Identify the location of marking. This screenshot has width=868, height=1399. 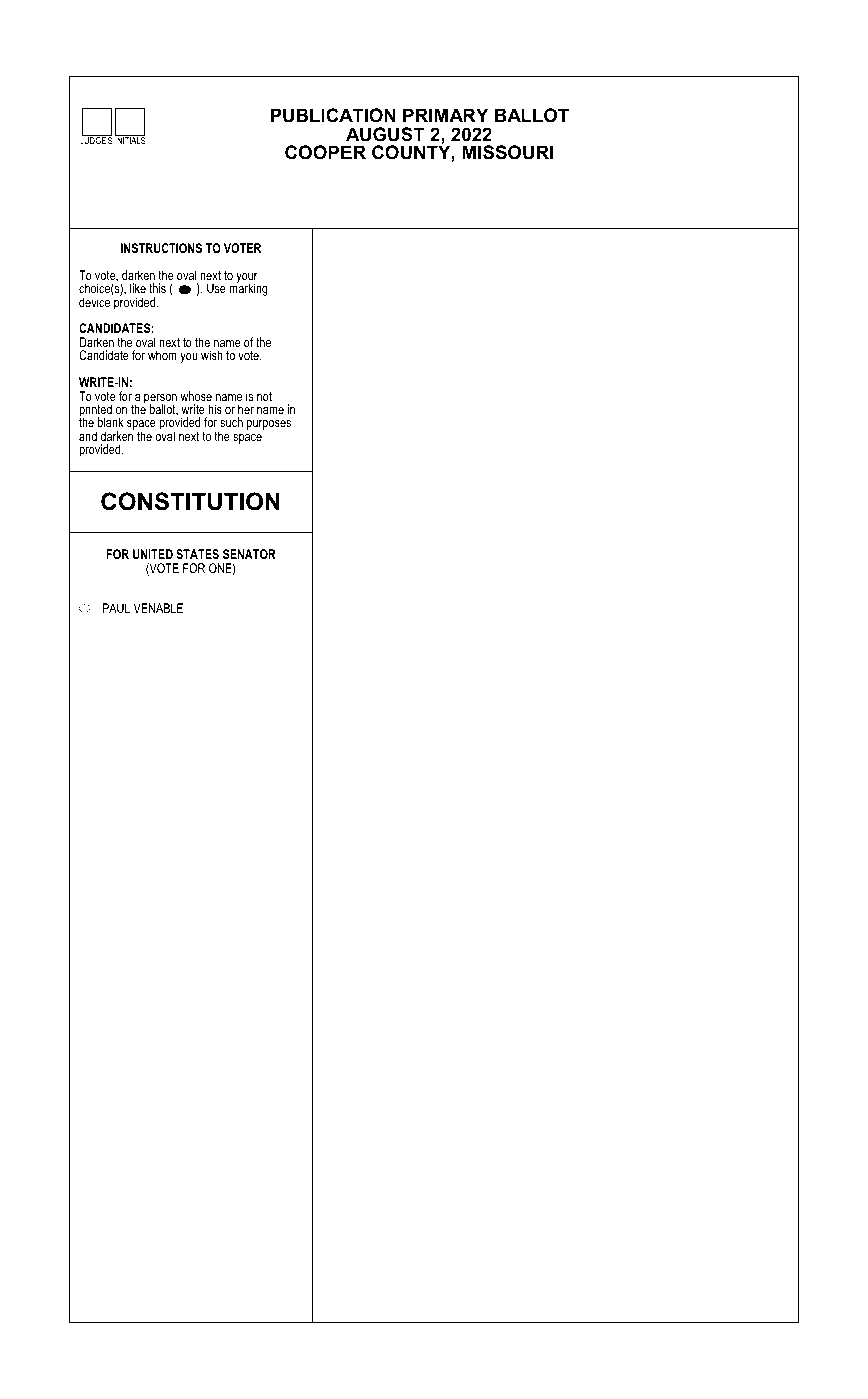
(248, 289).
